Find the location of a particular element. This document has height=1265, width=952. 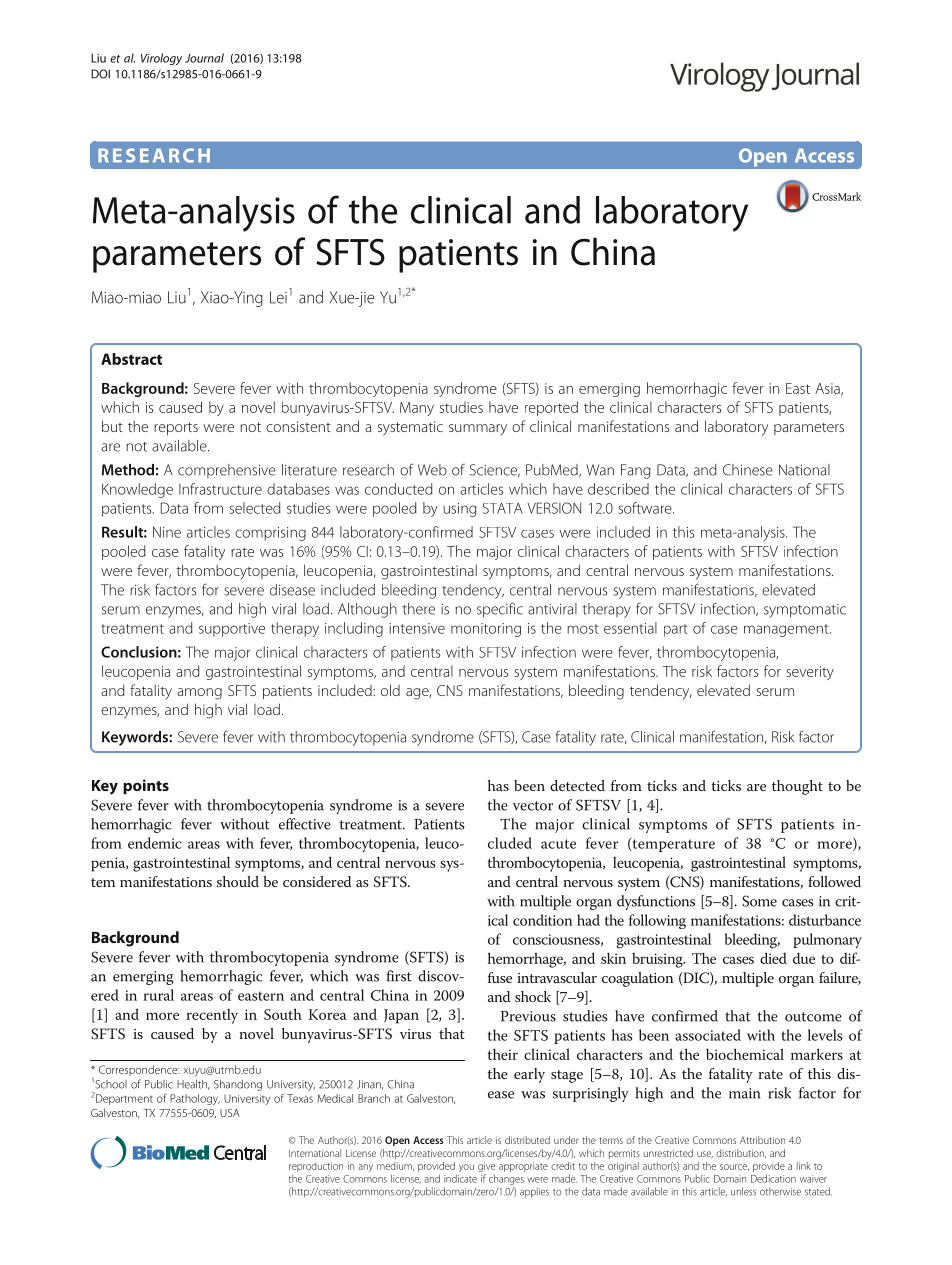

monitoring is located at coordinates (486, 630).
